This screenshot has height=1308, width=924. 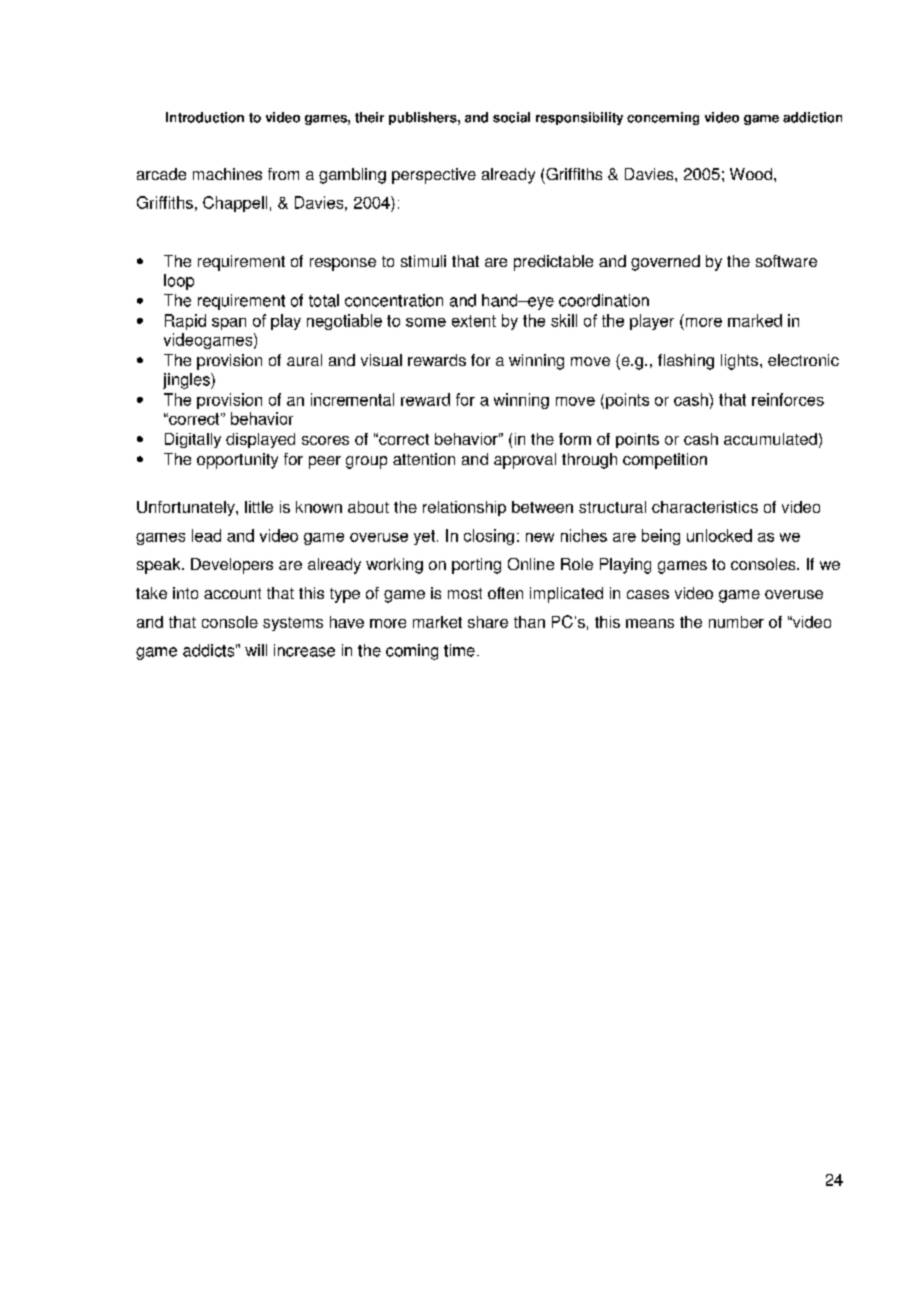 I want to click on loop, so click(x=179, y=282).
